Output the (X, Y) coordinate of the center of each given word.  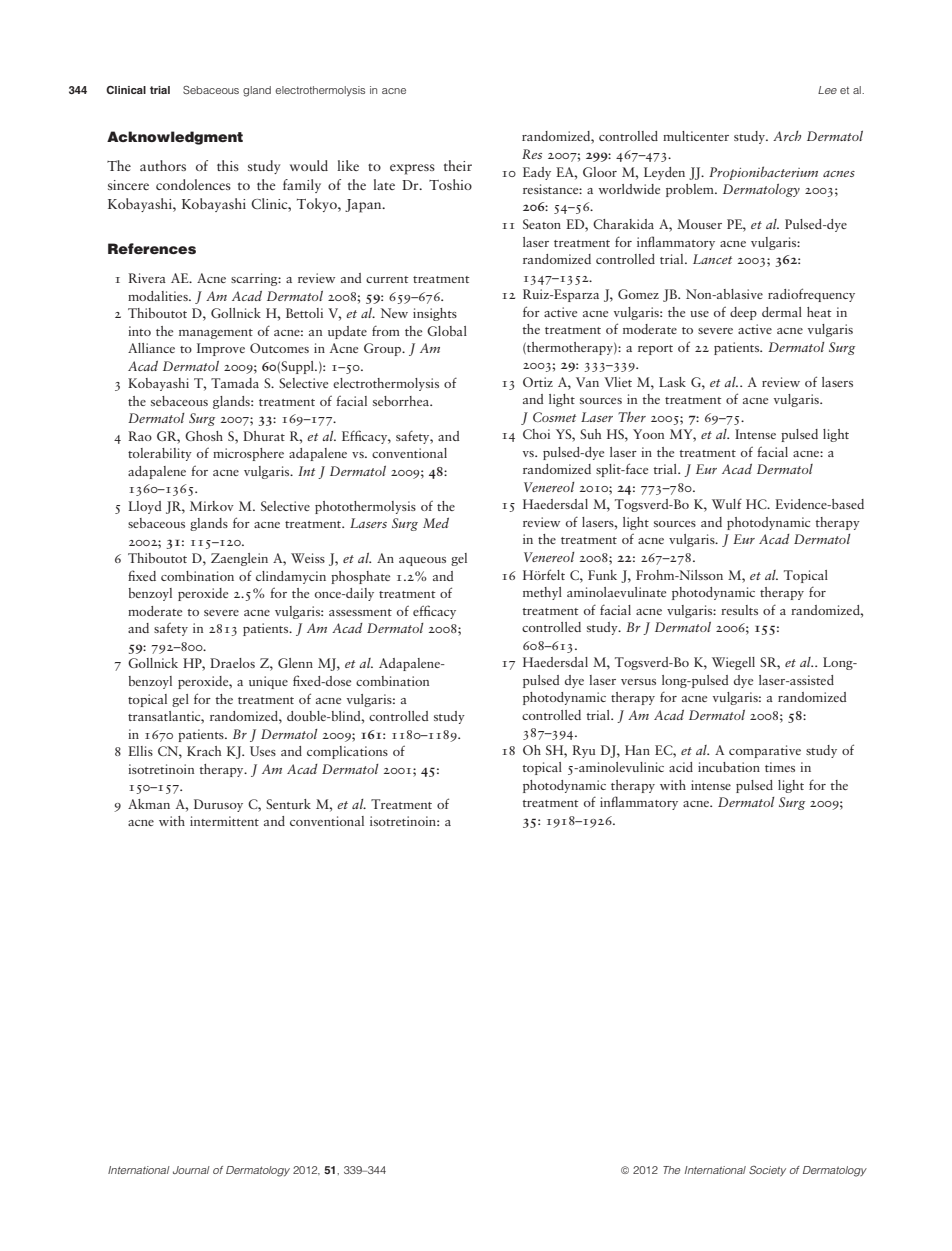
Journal (191, 1170)
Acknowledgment (175, 138)
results (739, 610)
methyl (542, 593)
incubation (729, 767)
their (458, 165)
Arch (787, 136)
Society (767, 1171)
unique (268, 682)
